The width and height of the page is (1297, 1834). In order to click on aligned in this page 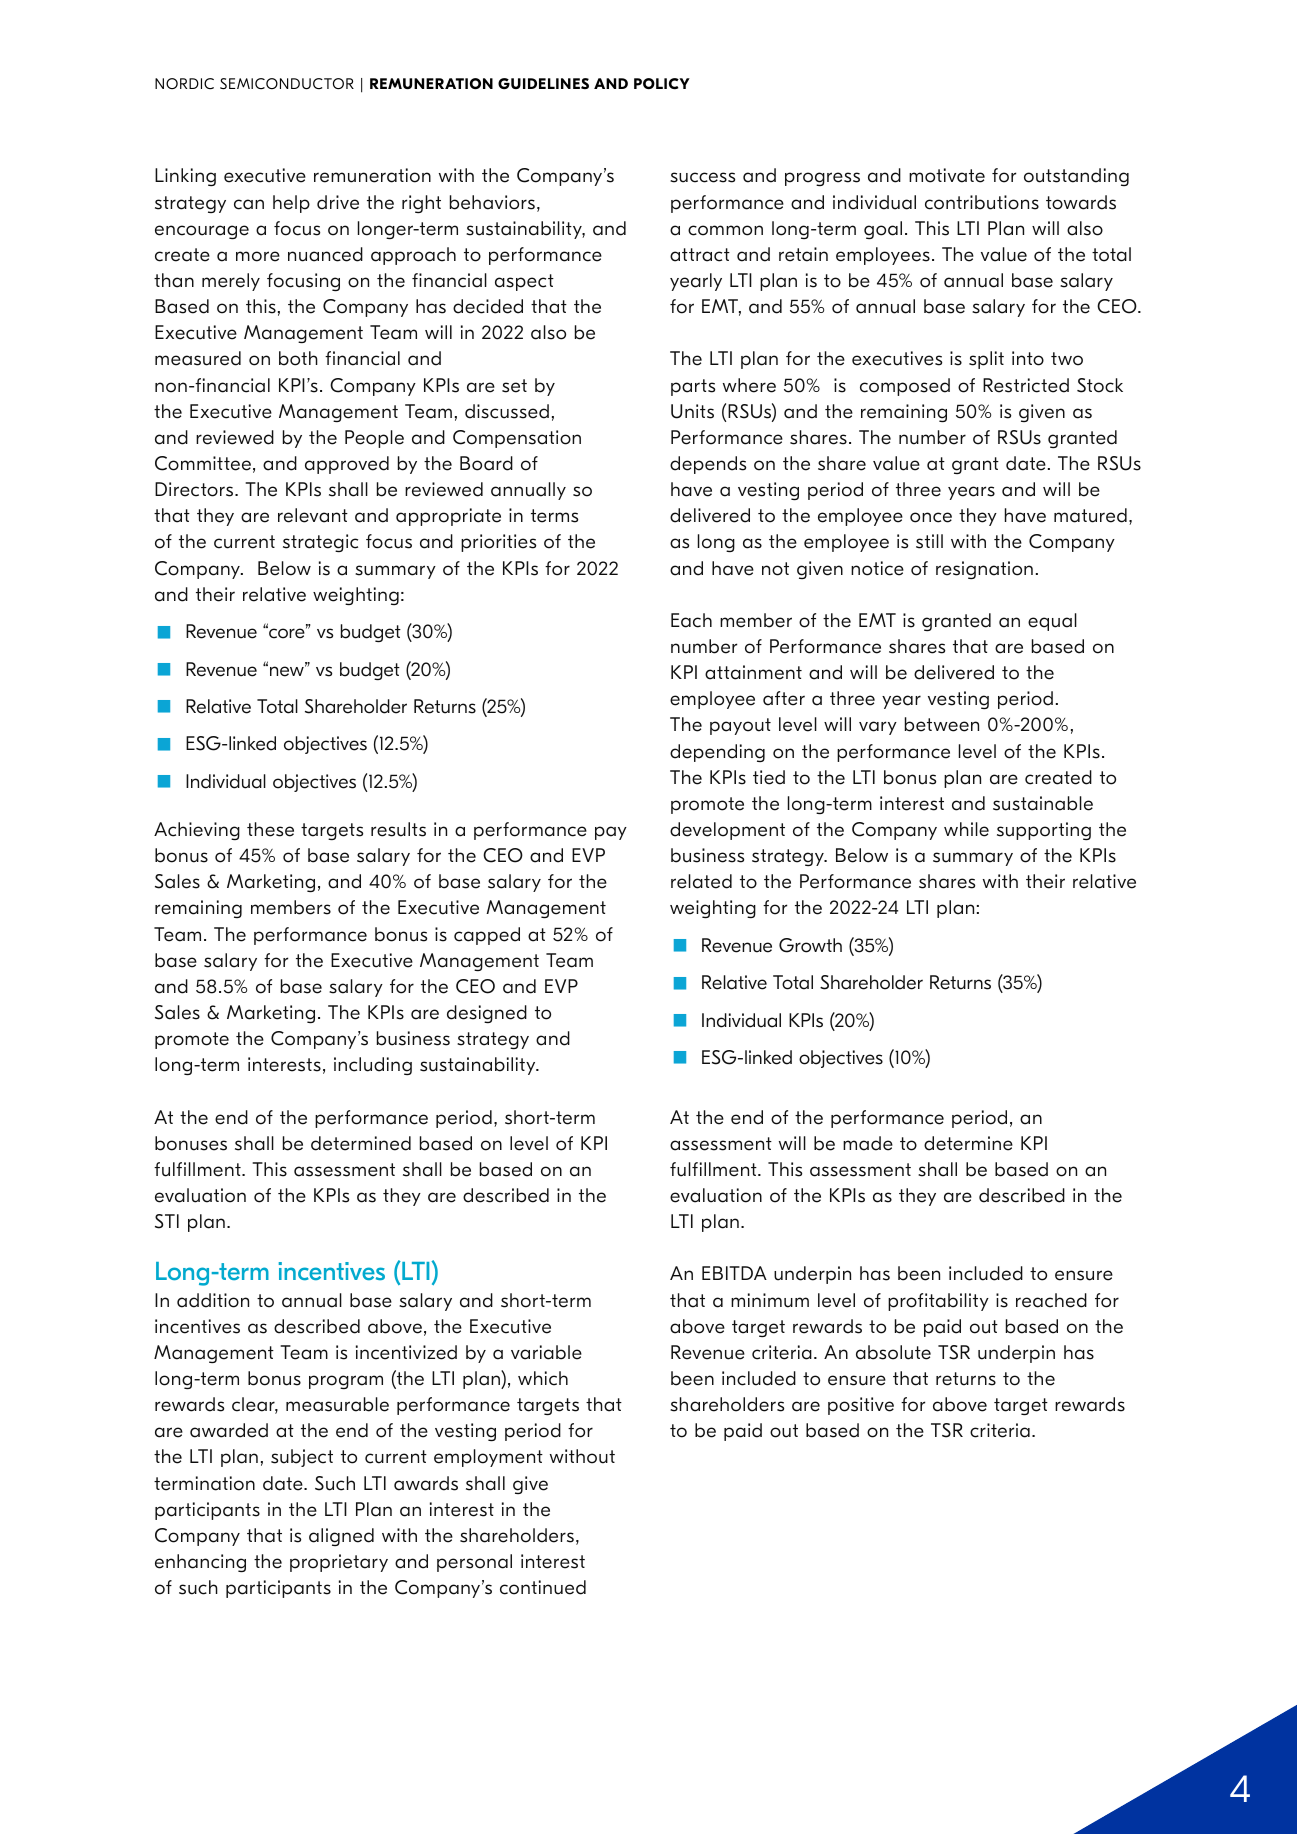, I will do `click(341, 1537)`.
